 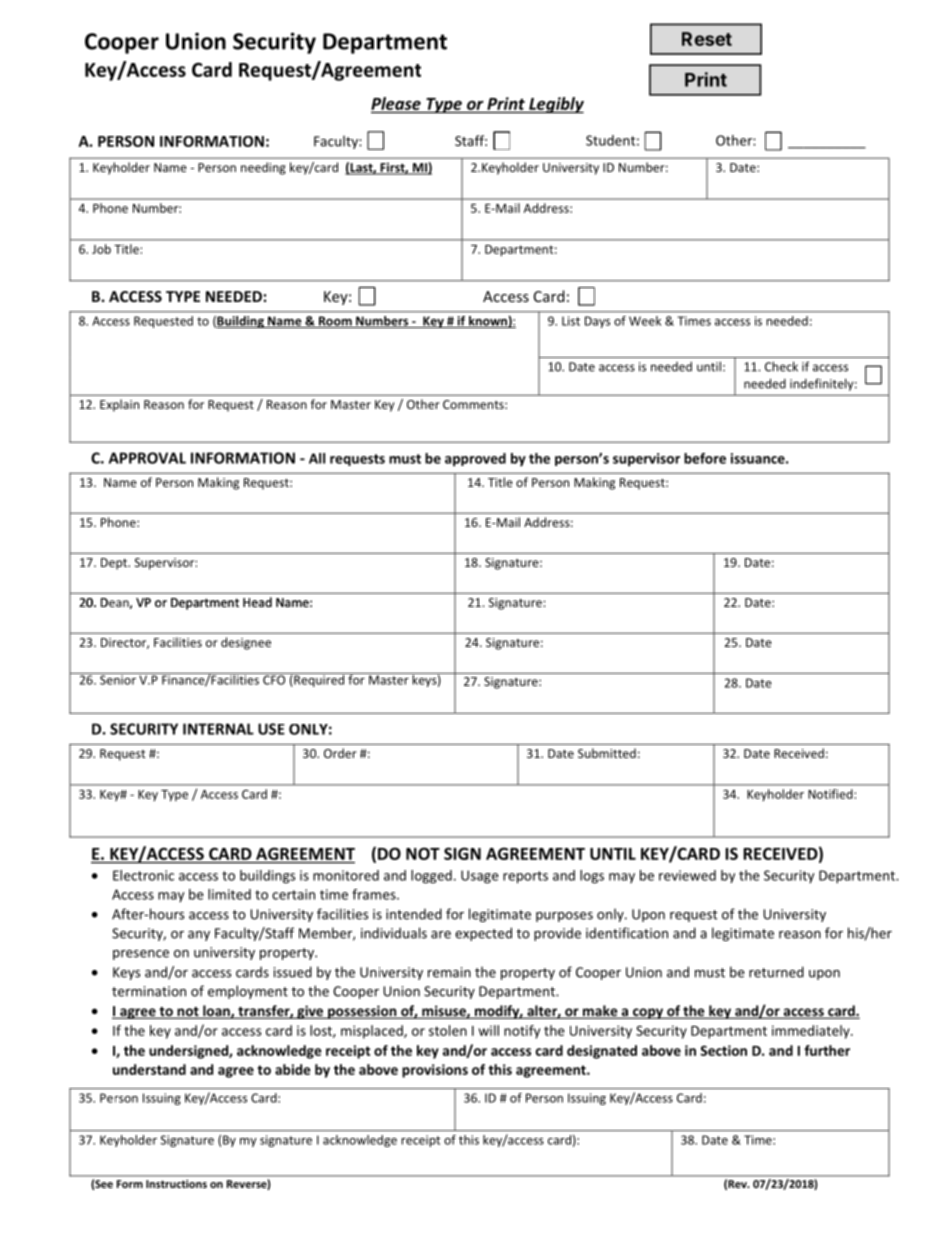 I want to click on Submitted, so click(x=607, y=753).
